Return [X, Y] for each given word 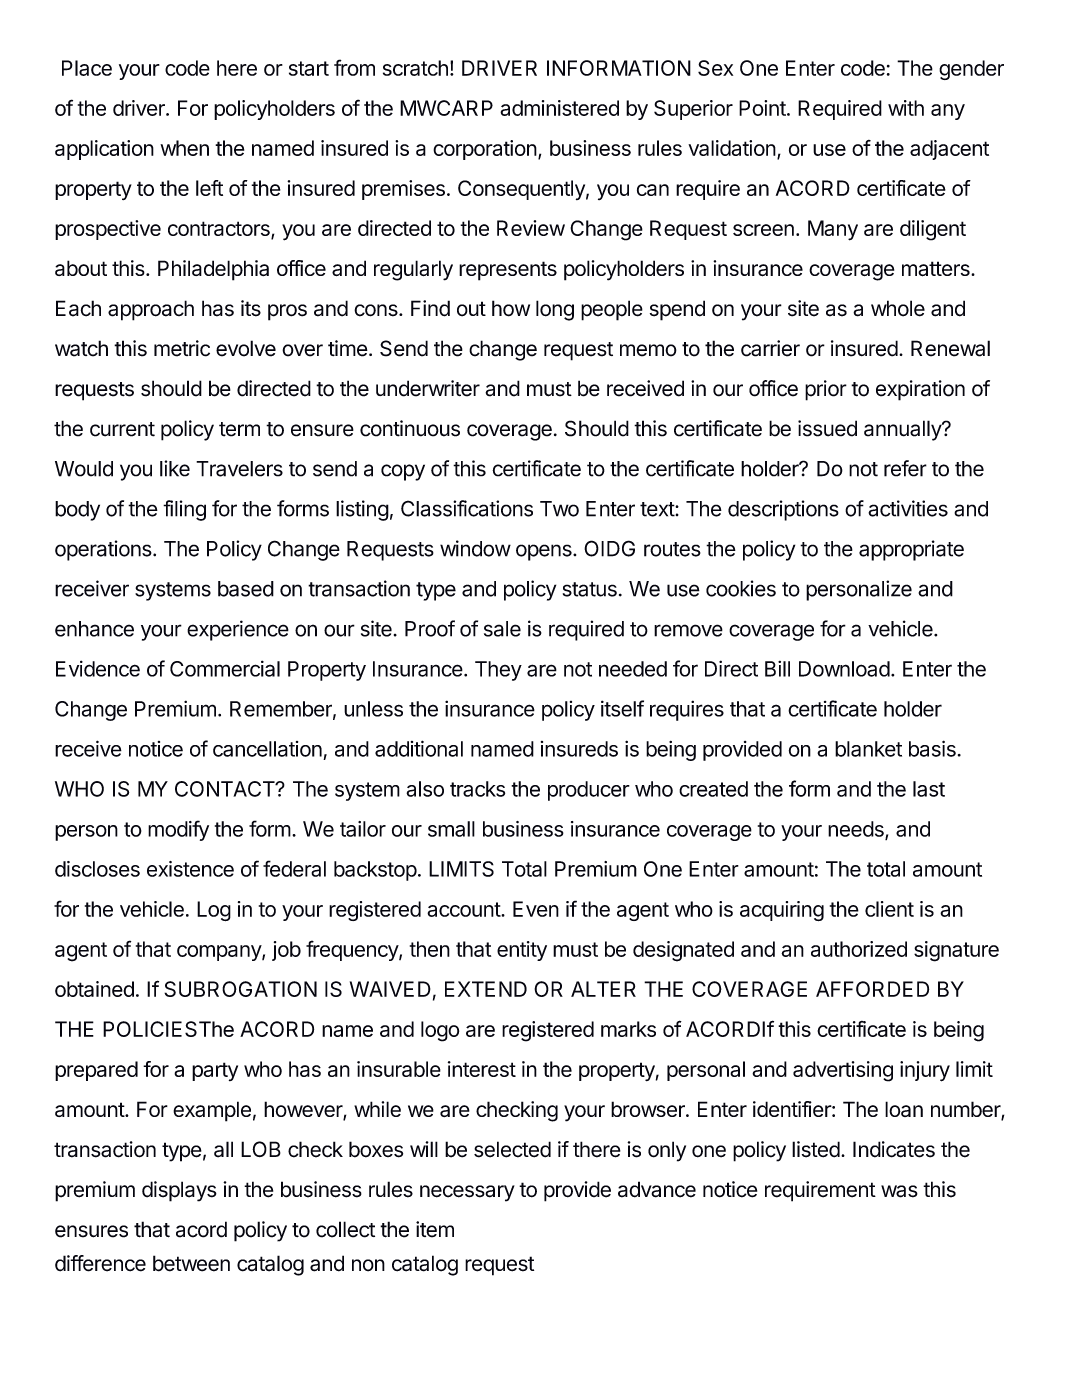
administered [559, 108]
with [906, 108]
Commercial [225, 668]
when [184, 148]
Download [844, 669]
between [191, 1263]
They [498, 671]
